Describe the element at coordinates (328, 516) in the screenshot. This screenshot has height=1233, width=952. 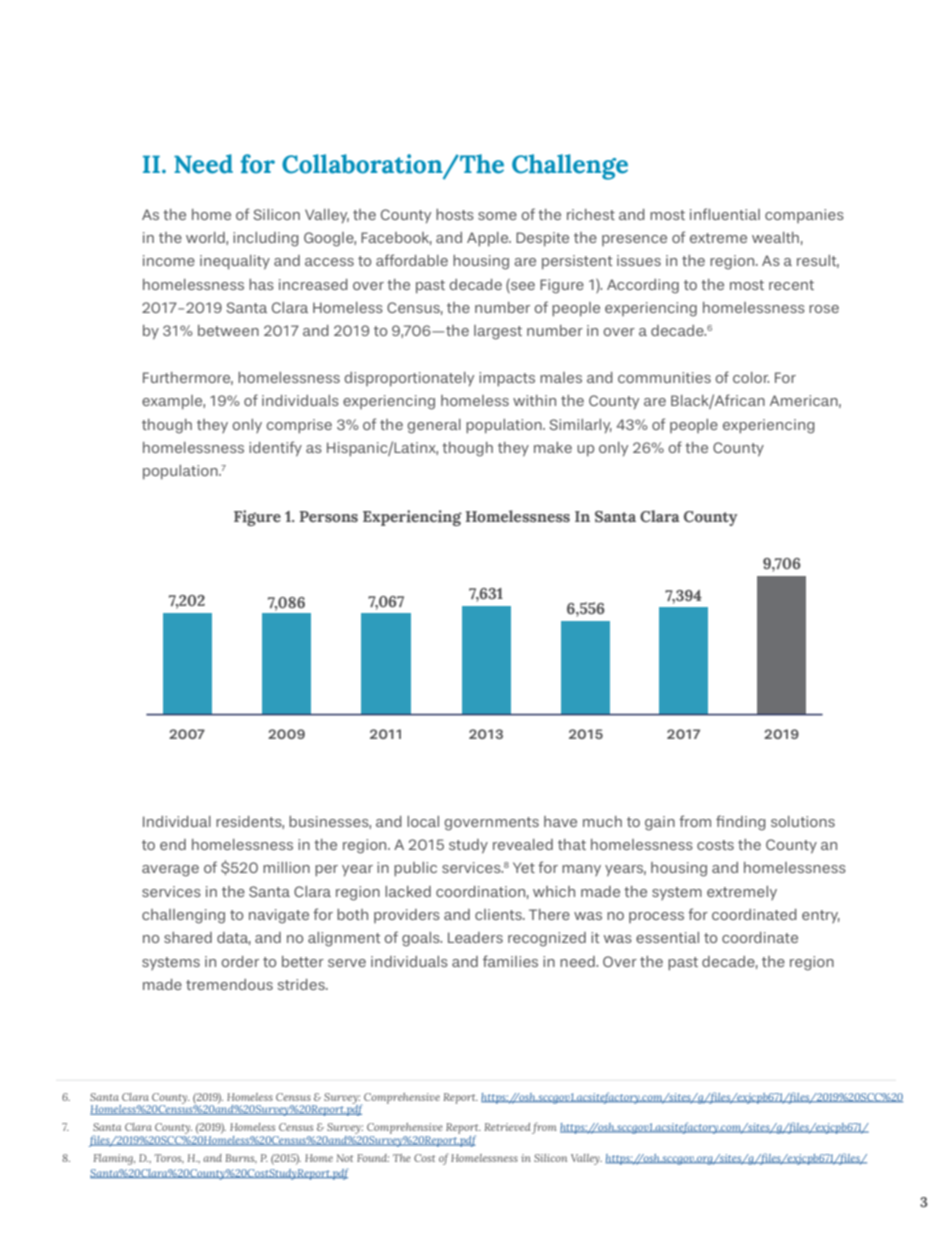
I see `Persons` at that location.
